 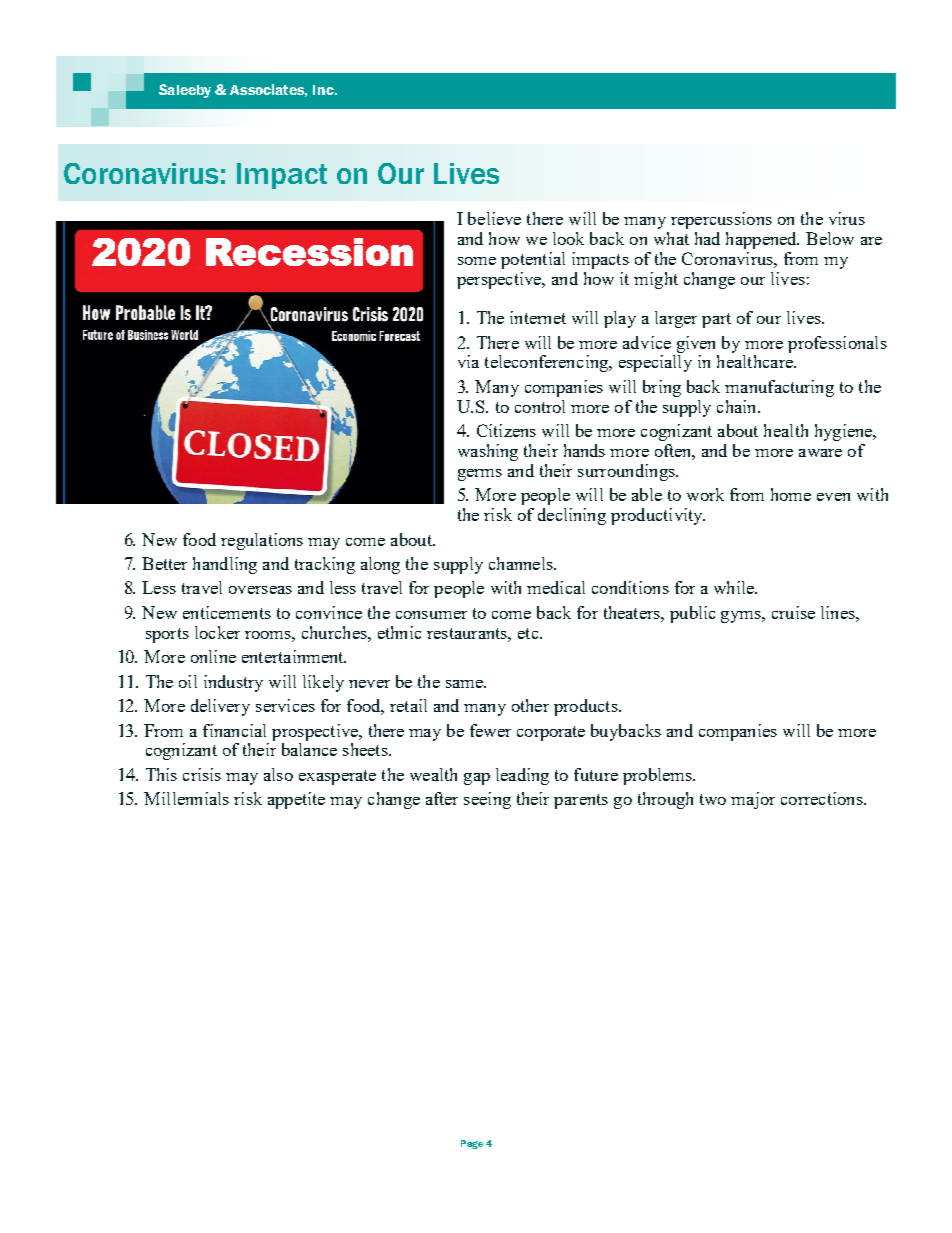 I want to click on same, so click(x=465, y=684).
